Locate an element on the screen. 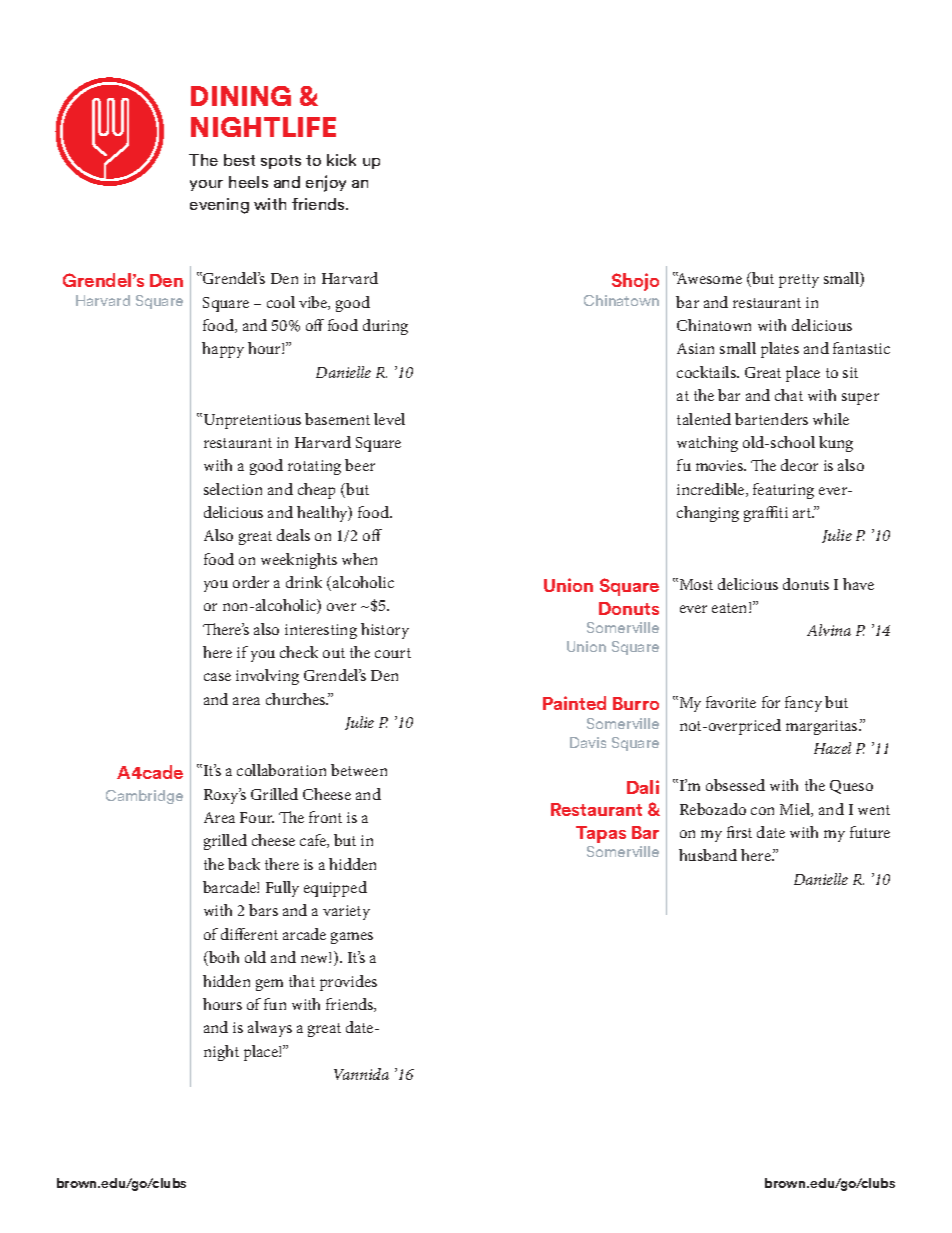 Image resolution: width=952 pixels, height=1233 pixels. plates is located at coordinates (780, 350).
